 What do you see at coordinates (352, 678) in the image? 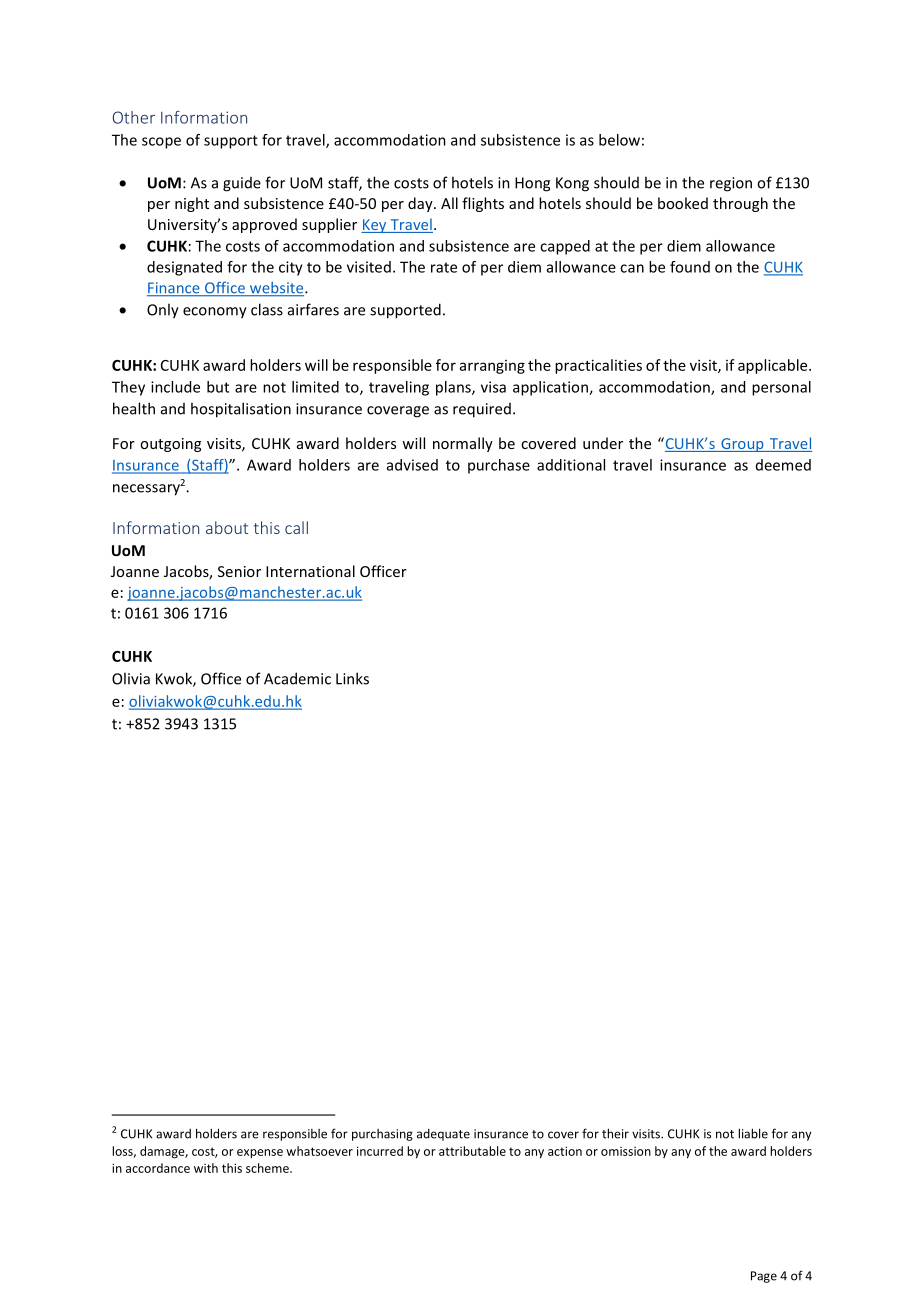
I see `Links` at bounding box center [352, 678].
